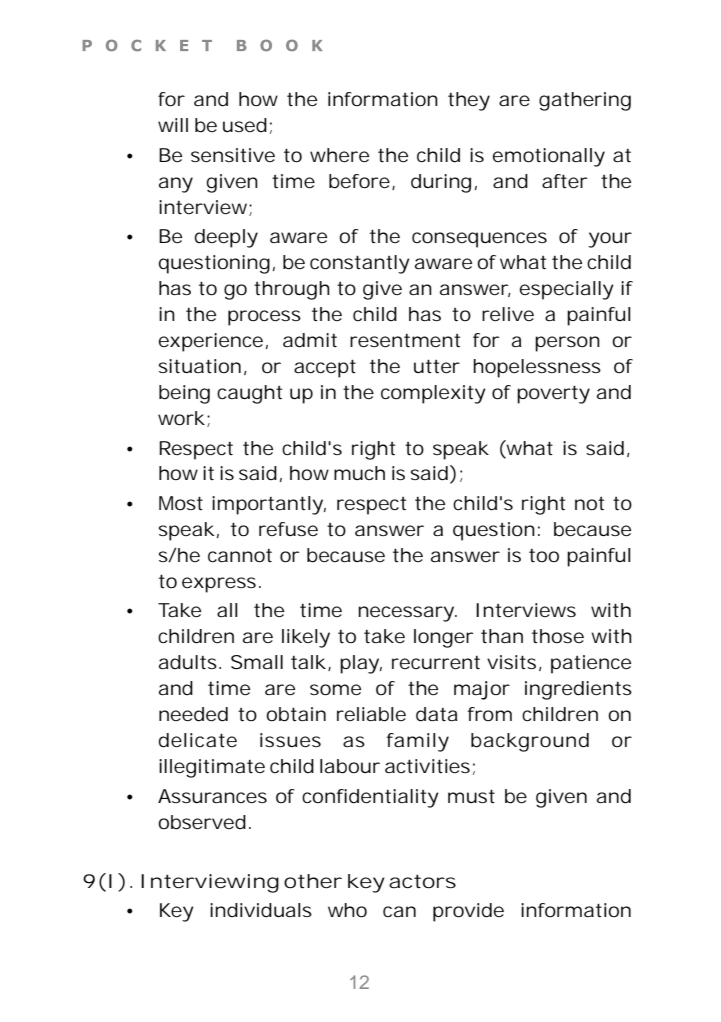  What do you see at coordinates (549, 157) in the screenshot?
I see `emotionally` at bounding box center [549, 157].
